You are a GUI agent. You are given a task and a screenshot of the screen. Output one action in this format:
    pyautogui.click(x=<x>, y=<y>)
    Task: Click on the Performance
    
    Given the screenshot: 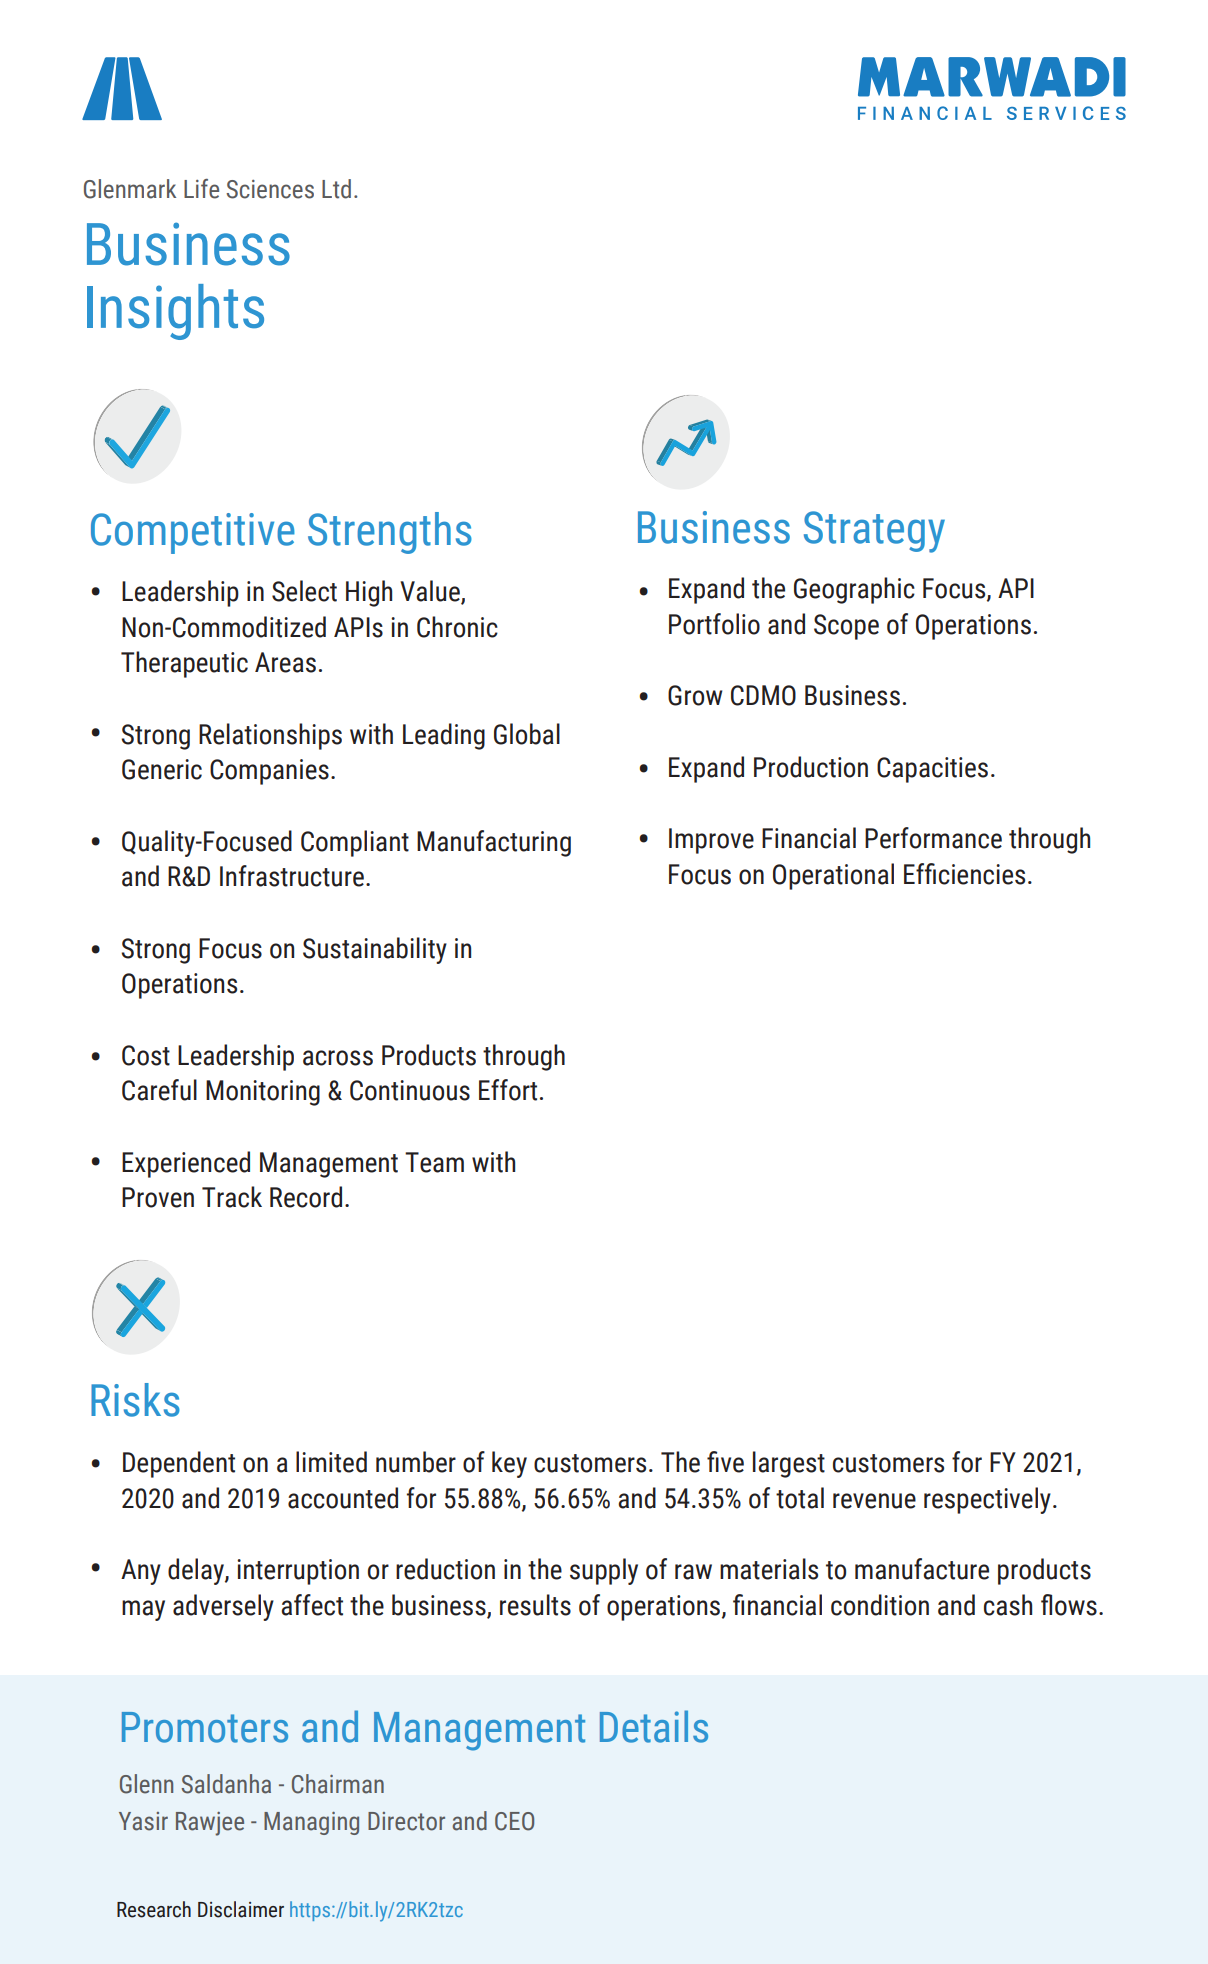 What is the action you would take?
    pyautogui.click(x=933, y=838)
